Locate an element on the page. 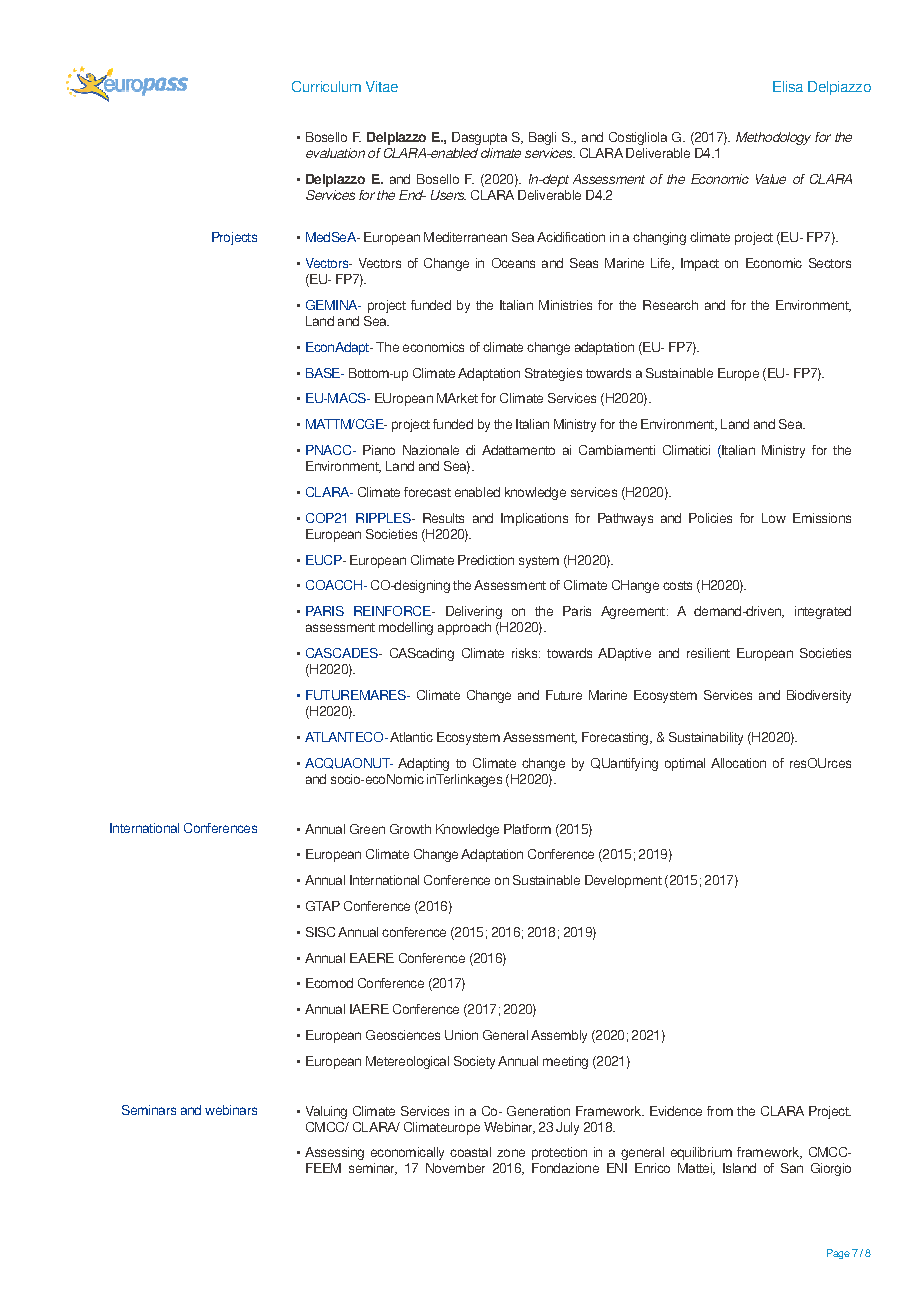  Acidification is located at coordinates (571, 237).
